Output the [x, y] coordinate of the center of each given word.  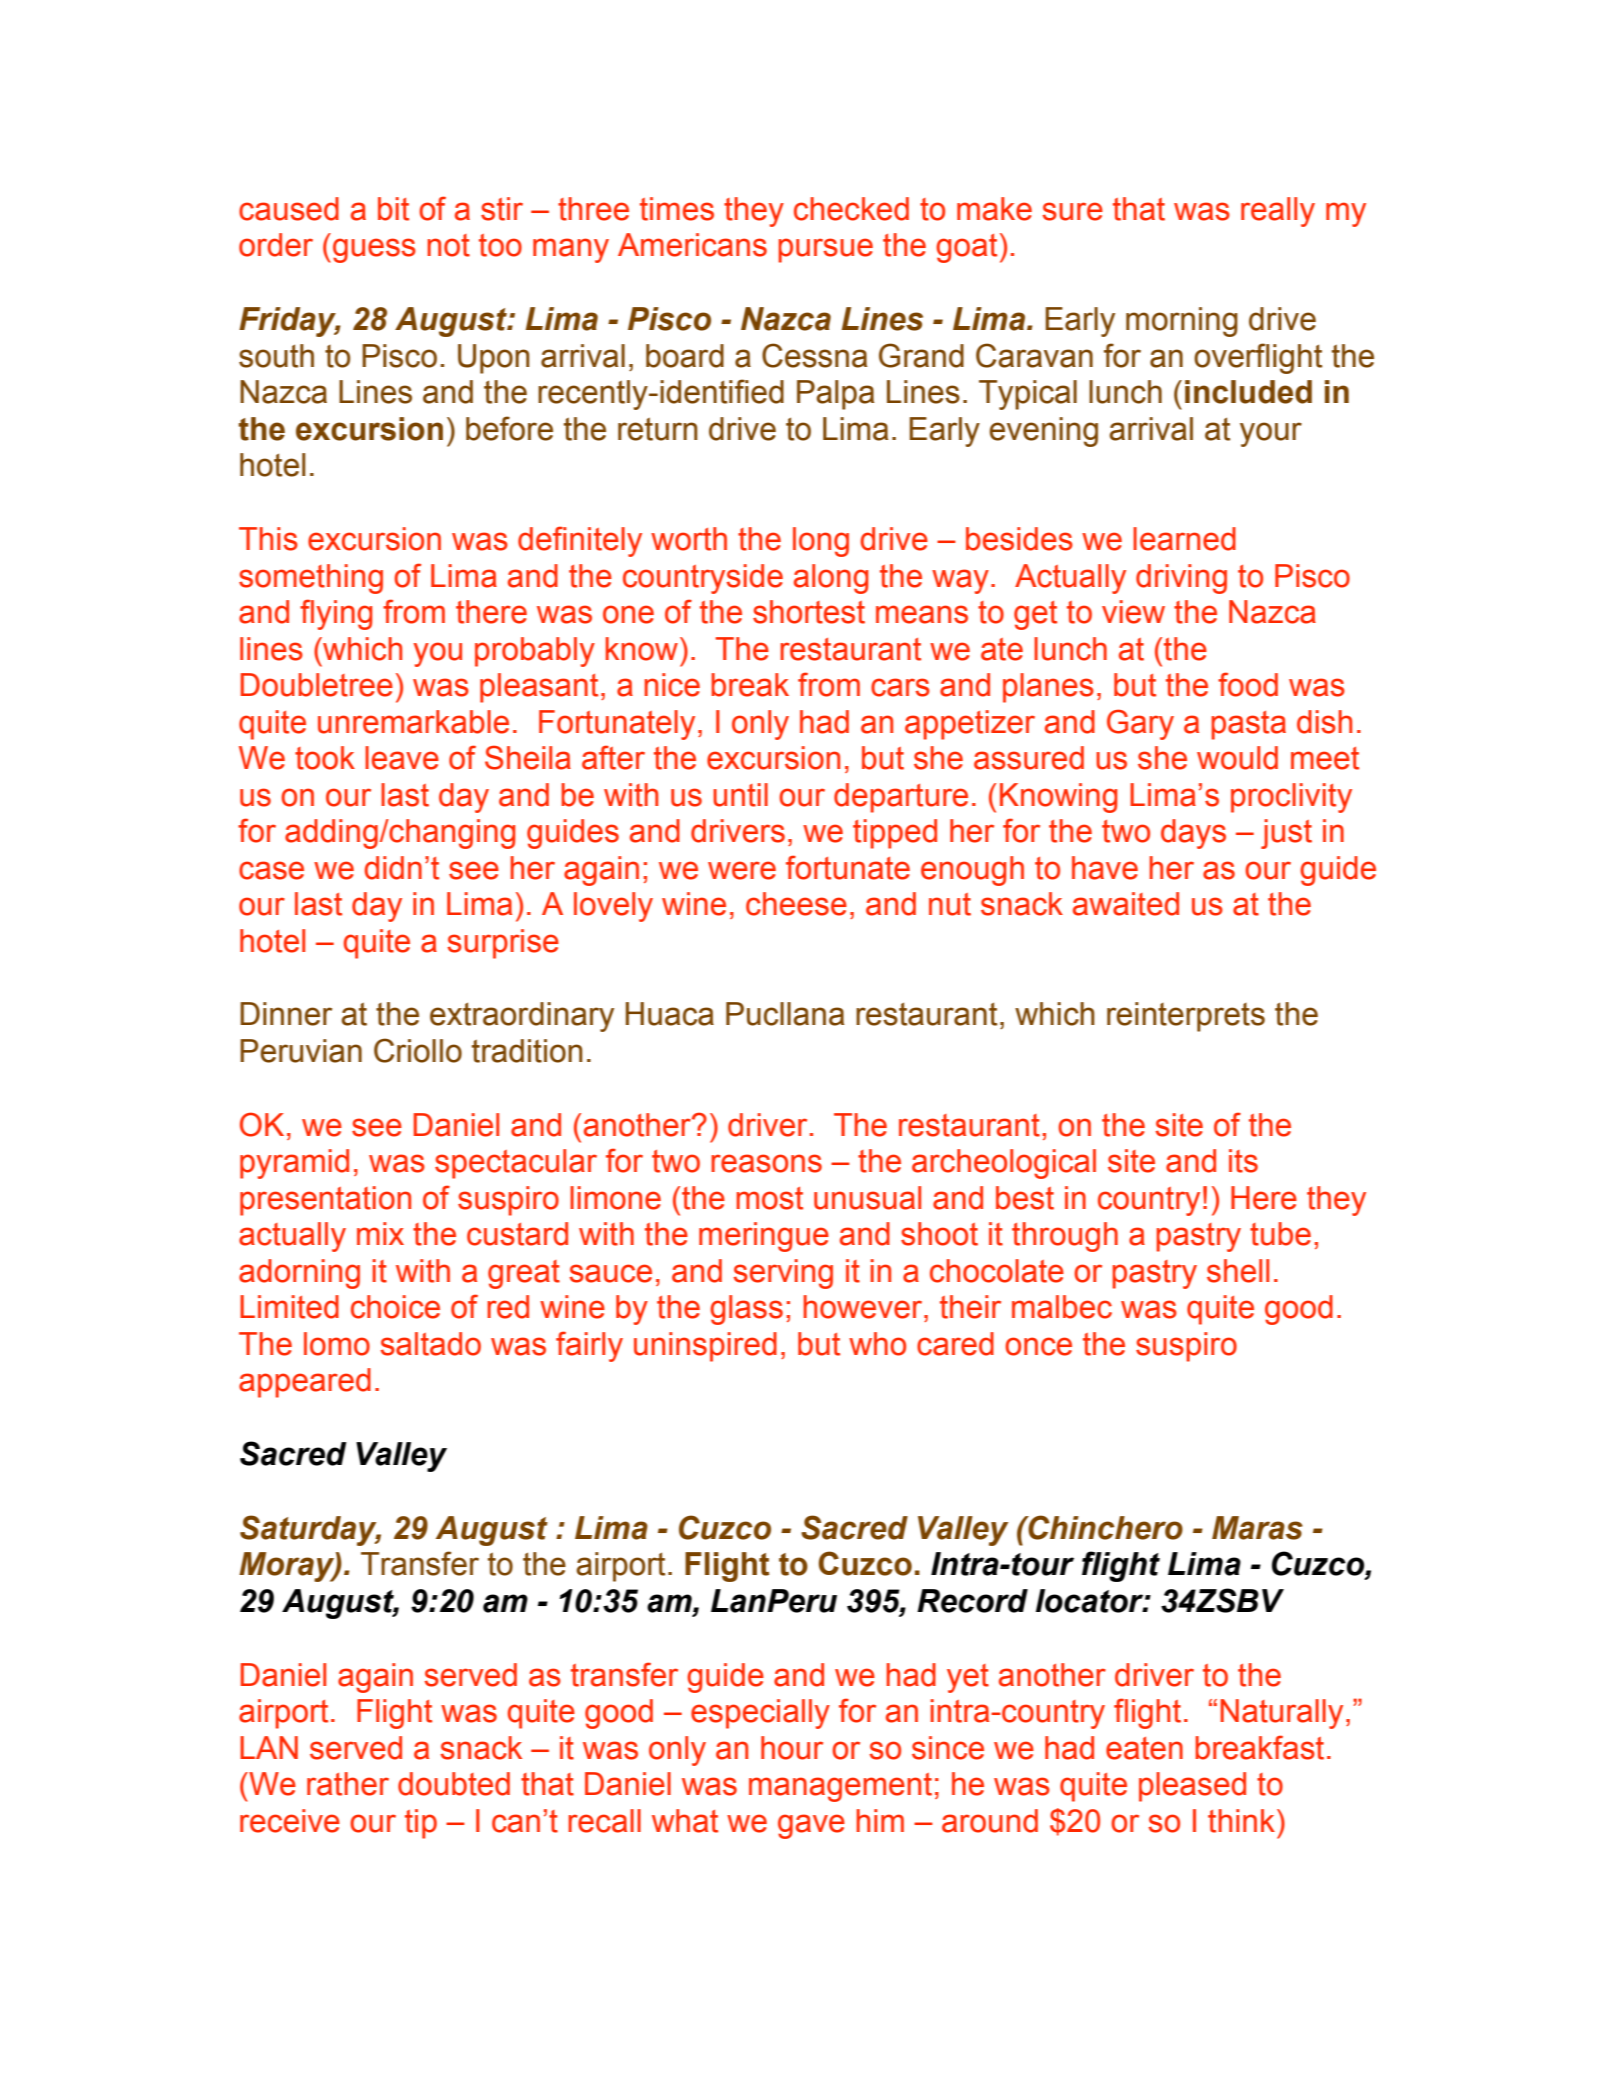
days [1193, 834]
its [1243, 1161]
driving [1181, 579]
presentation [325, 1201]
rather [348, 1784]
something [311, 579]
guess [374, 250]
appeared [305, 1383]
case [271, 870]
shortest [809, 612]
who [877, 1344]
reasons [766, 1163]
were [742, 870]
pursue [825, 250]
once [1038, 1346]
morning [1182, 322]
